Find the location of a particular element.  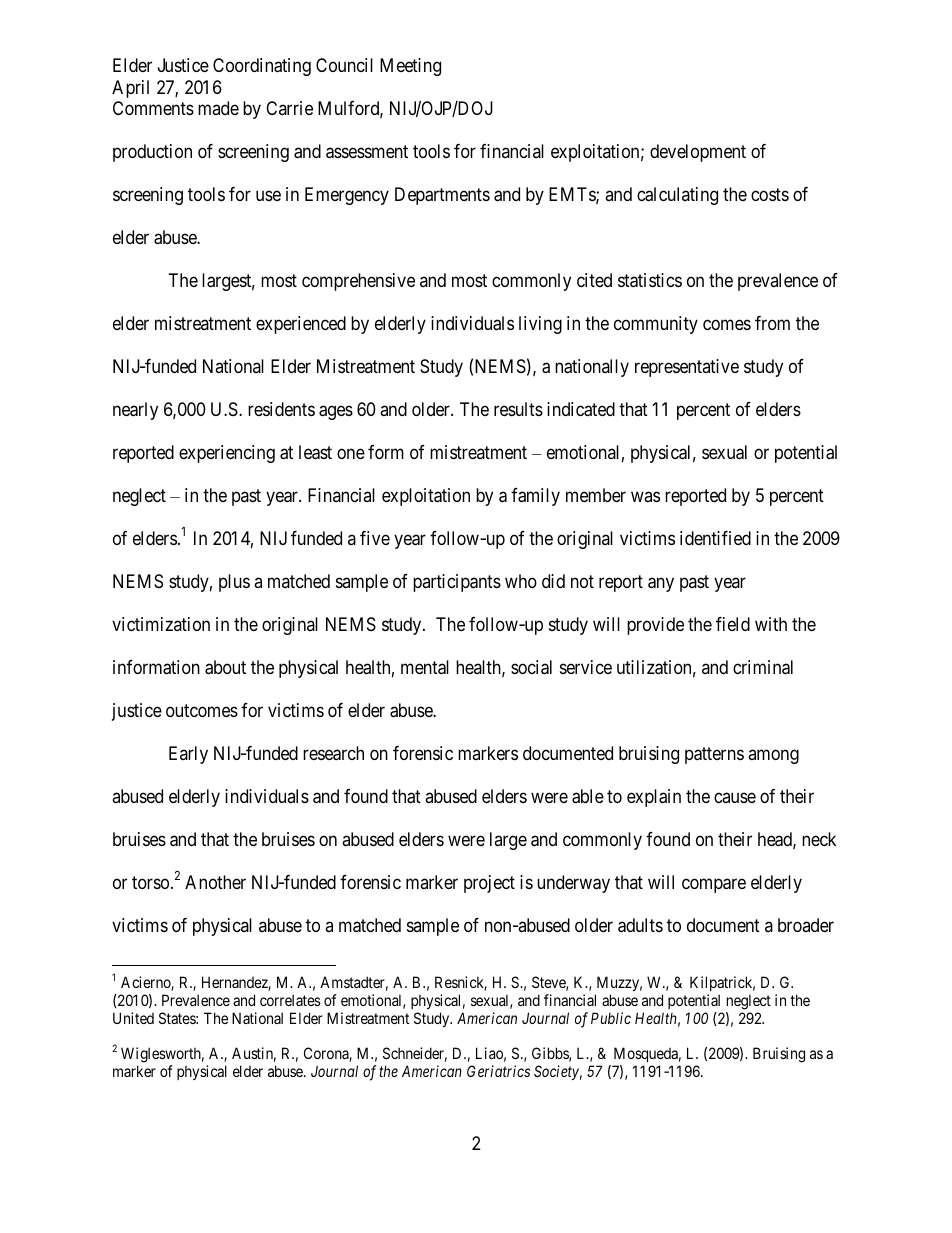

representative is located at coordinates (687, 368).
